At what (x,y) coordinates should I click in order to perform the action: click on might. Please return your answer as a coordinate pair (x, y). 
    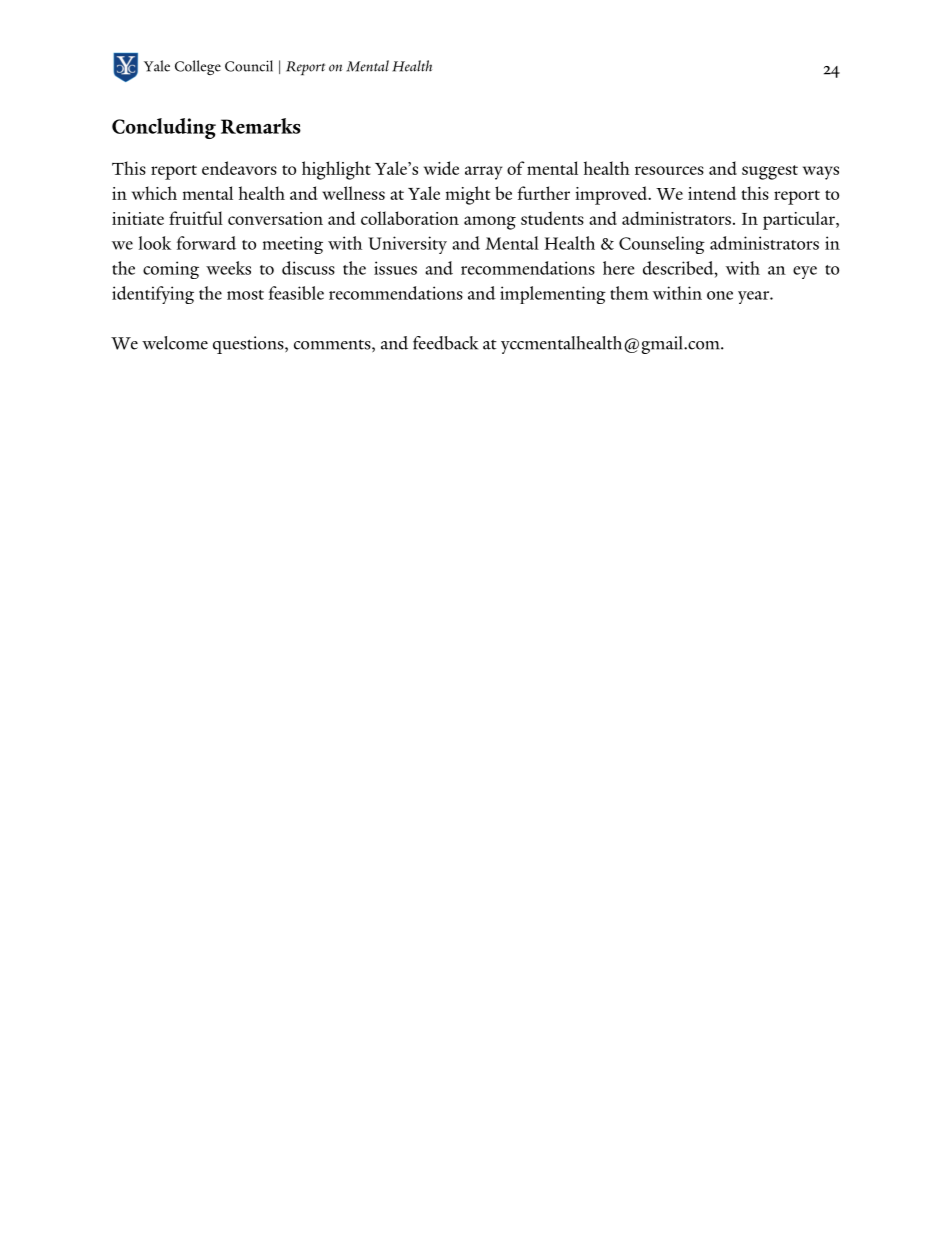
    Looking at the image, I should click on (468, 195).
